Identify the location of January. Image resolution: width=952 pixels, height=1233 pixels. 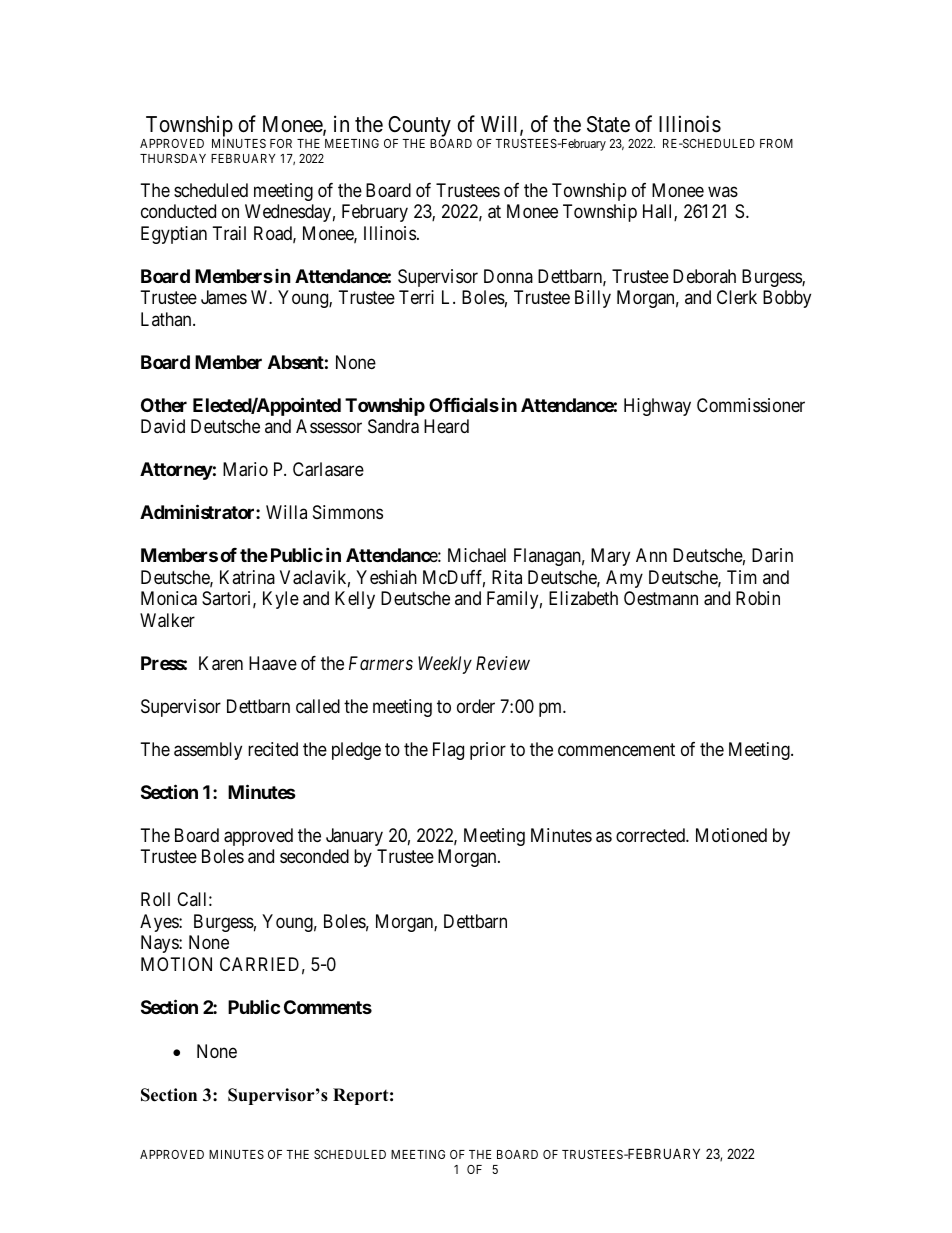
(354, 837).
